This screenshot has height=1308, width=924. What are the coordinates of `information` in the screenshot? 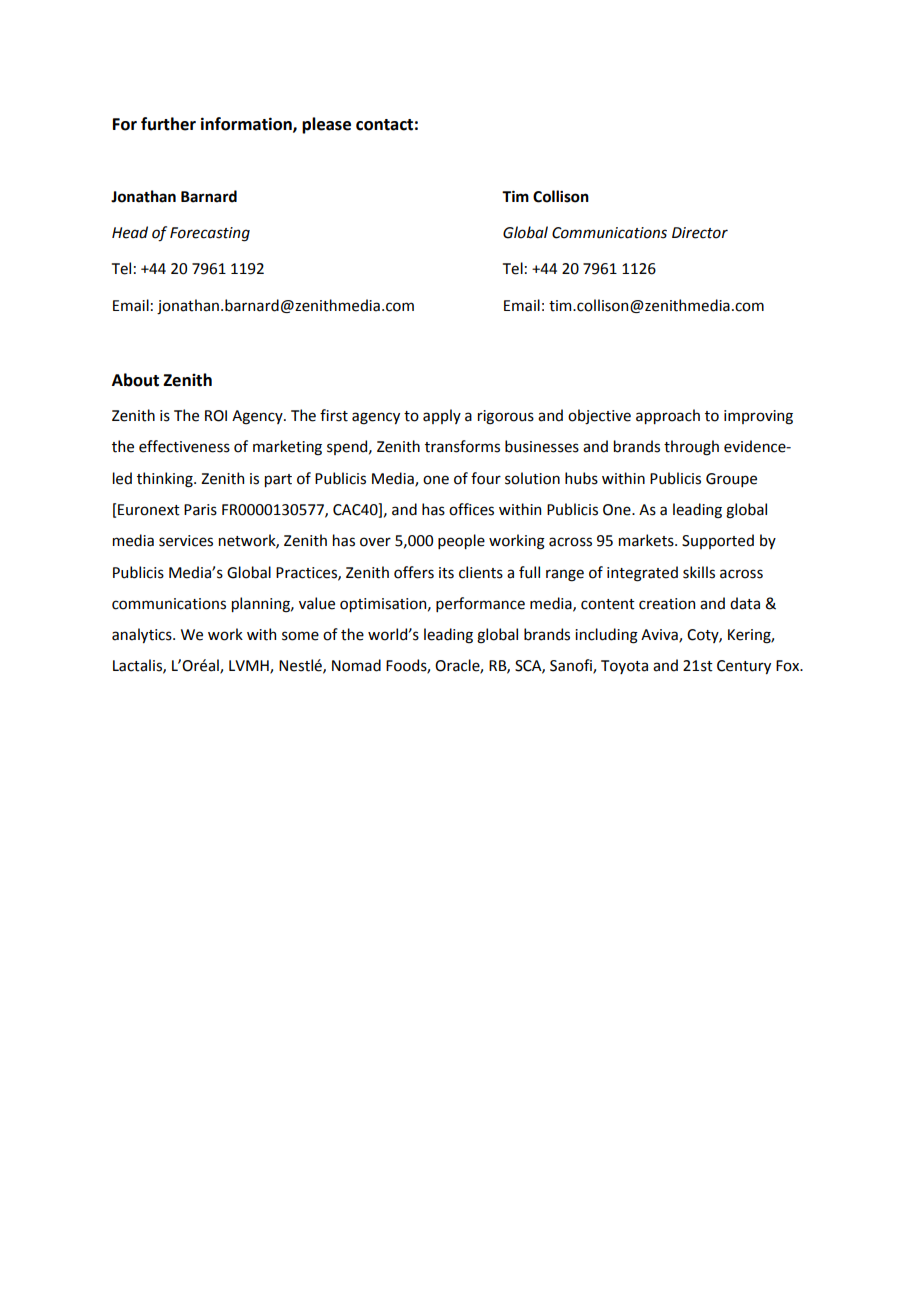 It's located at (247, 124).
